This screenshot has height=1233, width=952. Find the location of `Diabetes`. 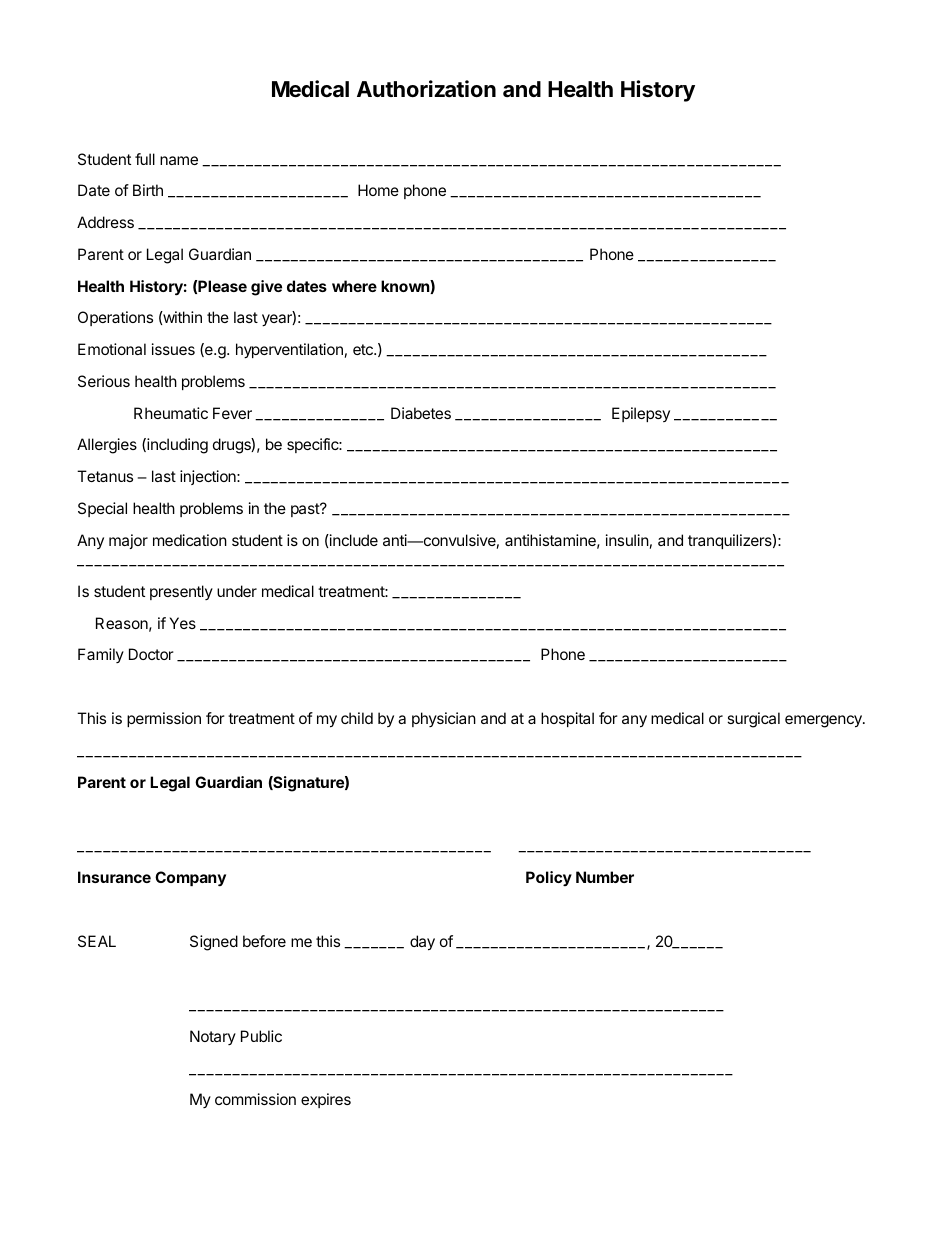

Diabetes is located at coordinates (421, 413).
